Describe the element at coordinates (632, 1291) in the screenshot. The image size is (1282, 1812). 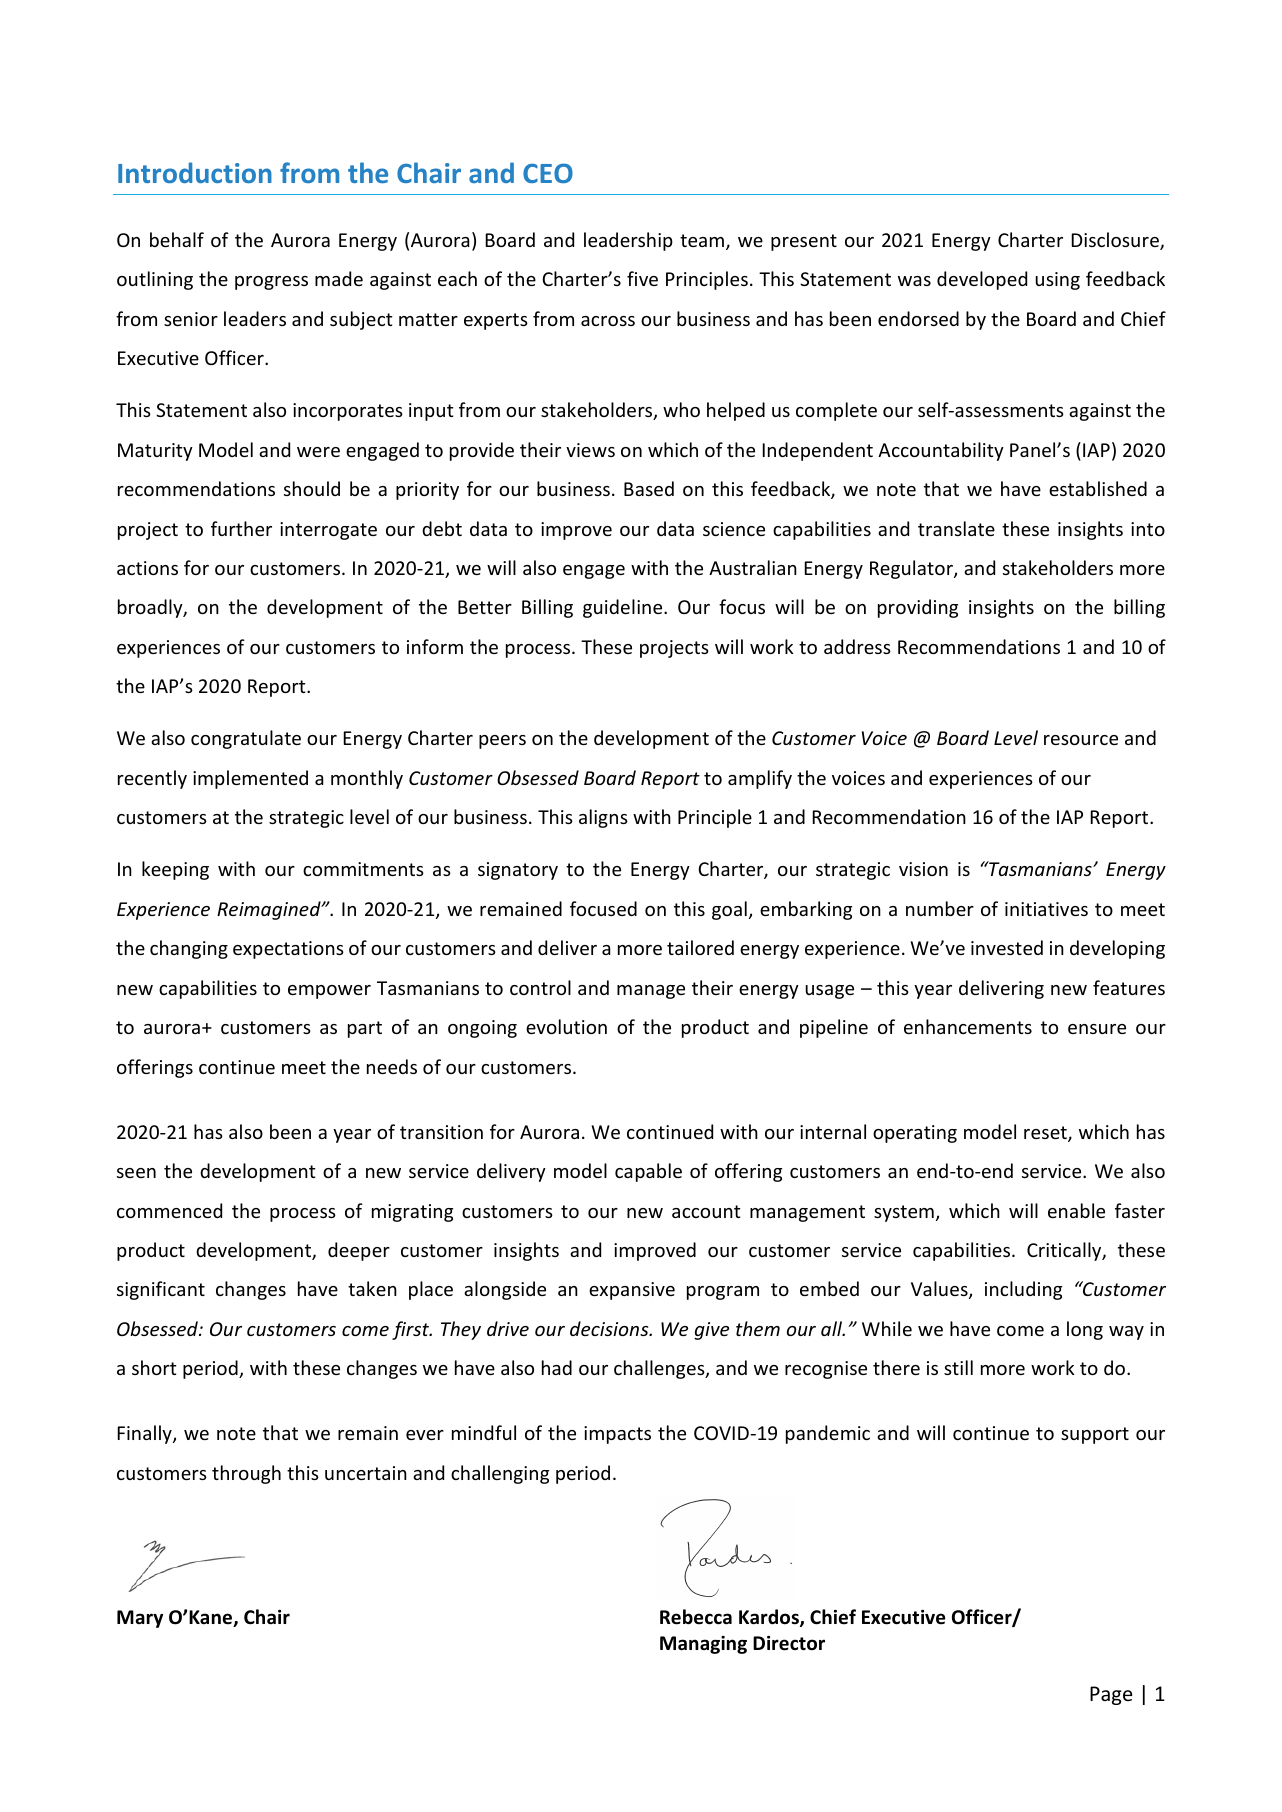
I see `expansive` at that location.
